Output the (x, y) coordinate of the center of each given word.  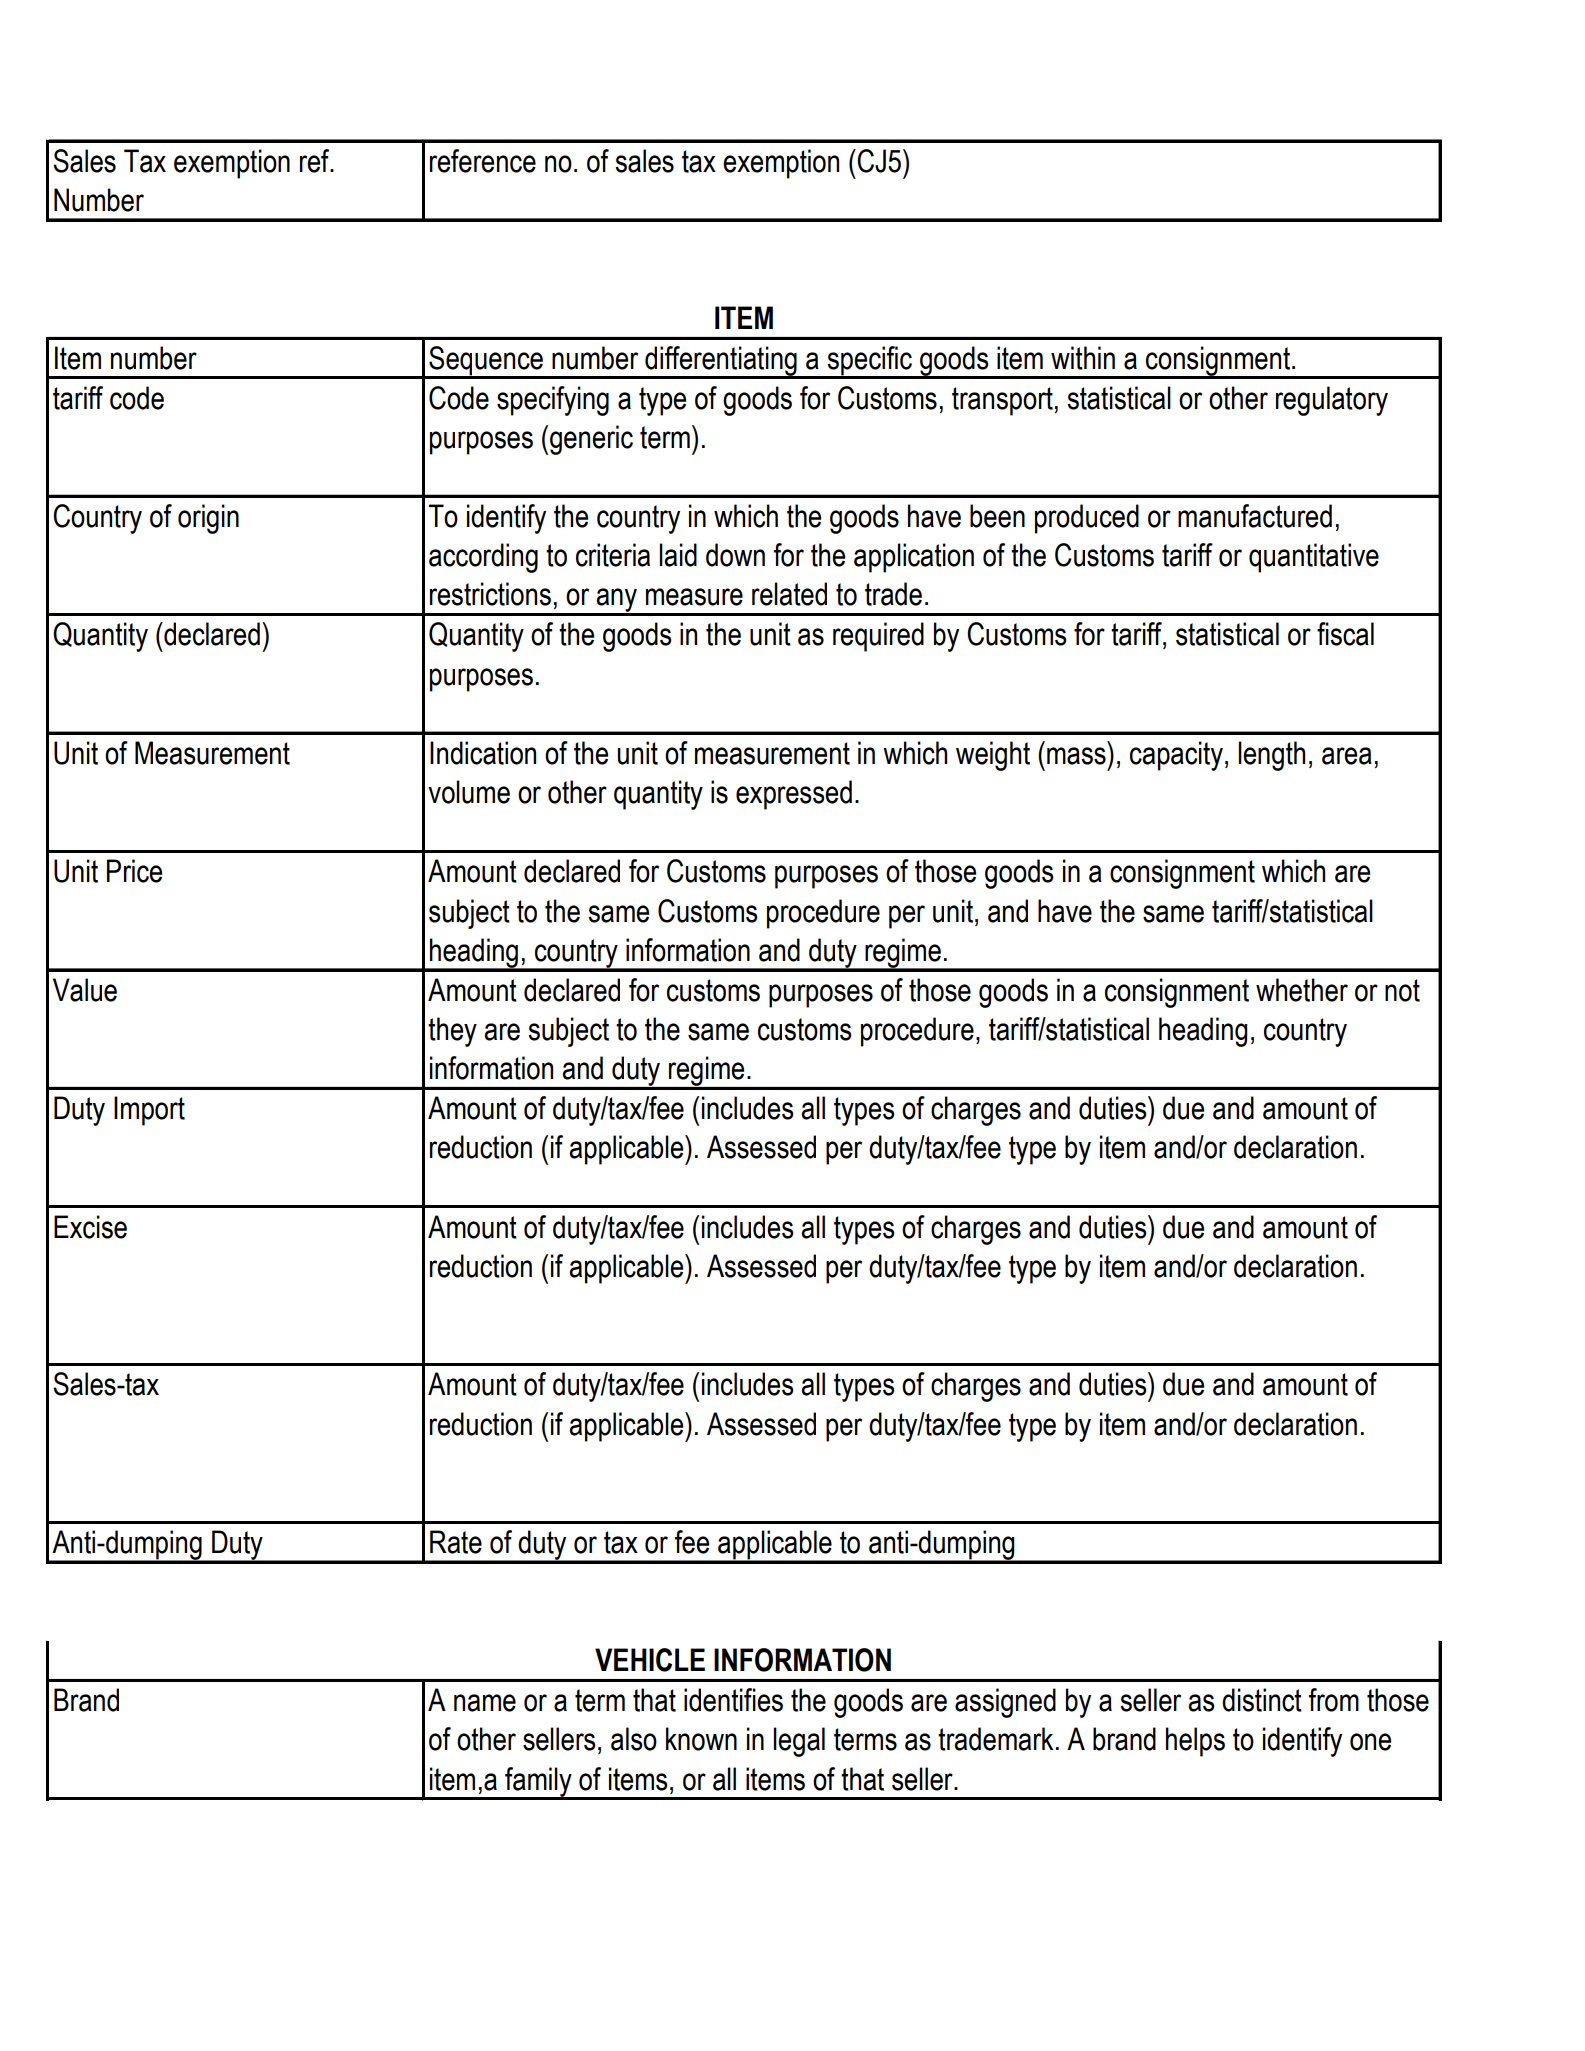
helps (1195, 1742)
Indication (483, 753)
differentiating (721, 362)
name (485, 1703)
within (1083, 358)
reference (483, 161)
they (452, 1032)
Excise (90, 1227)
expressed (794, 795)
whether (1302, 990)
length (1271, 756)
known (701, 1739)
